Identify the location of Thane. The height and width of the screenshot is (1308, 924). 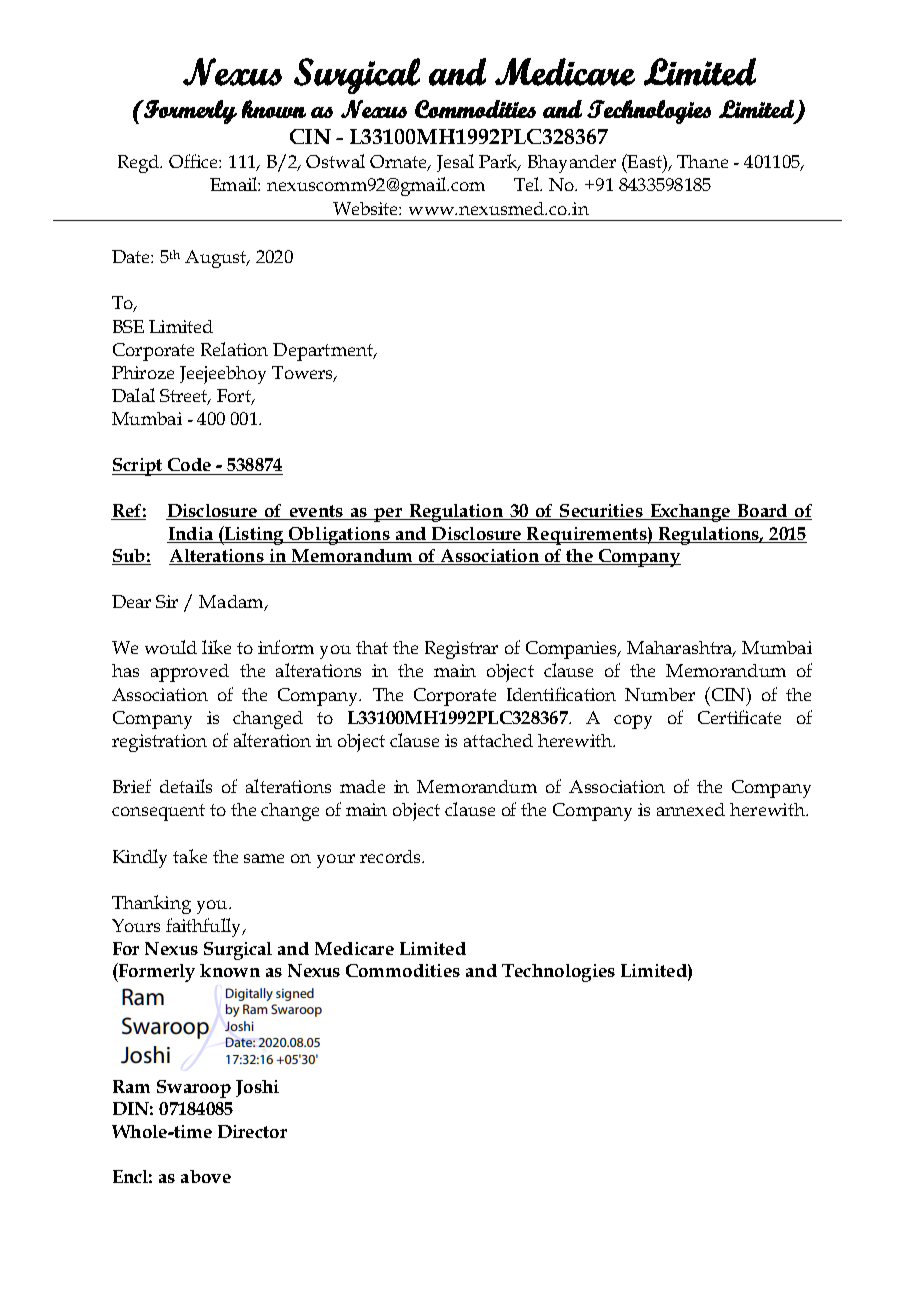
(702, 161).
